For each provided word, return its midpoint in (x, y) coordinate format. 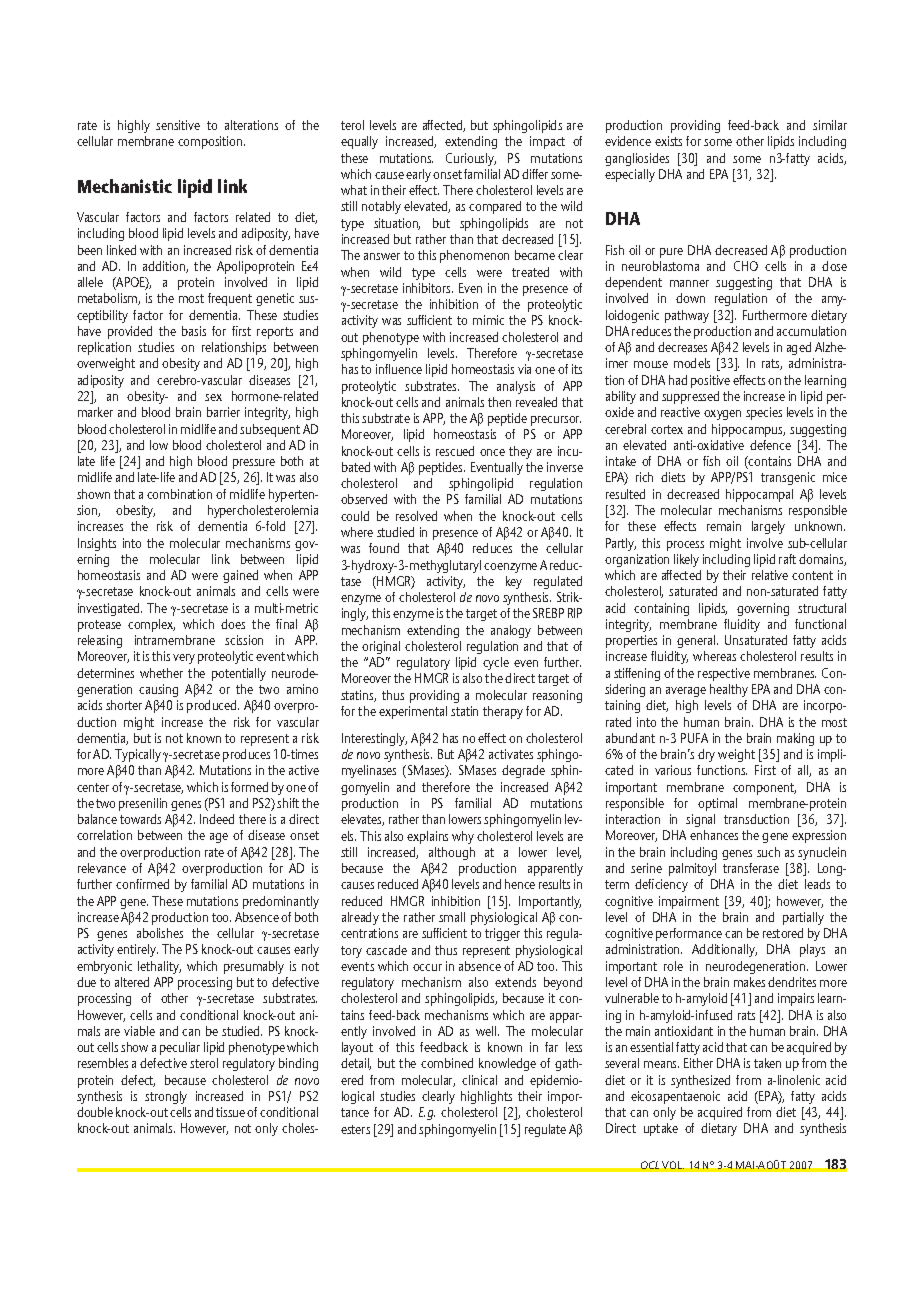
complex (151, 625)
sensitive (178, 125)
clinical (479, 1080)
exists (668, 141)
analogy (511, 631)
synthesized (700, 1081)
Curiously (471, 159)
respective (724, 674)
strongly (166, 1097)
